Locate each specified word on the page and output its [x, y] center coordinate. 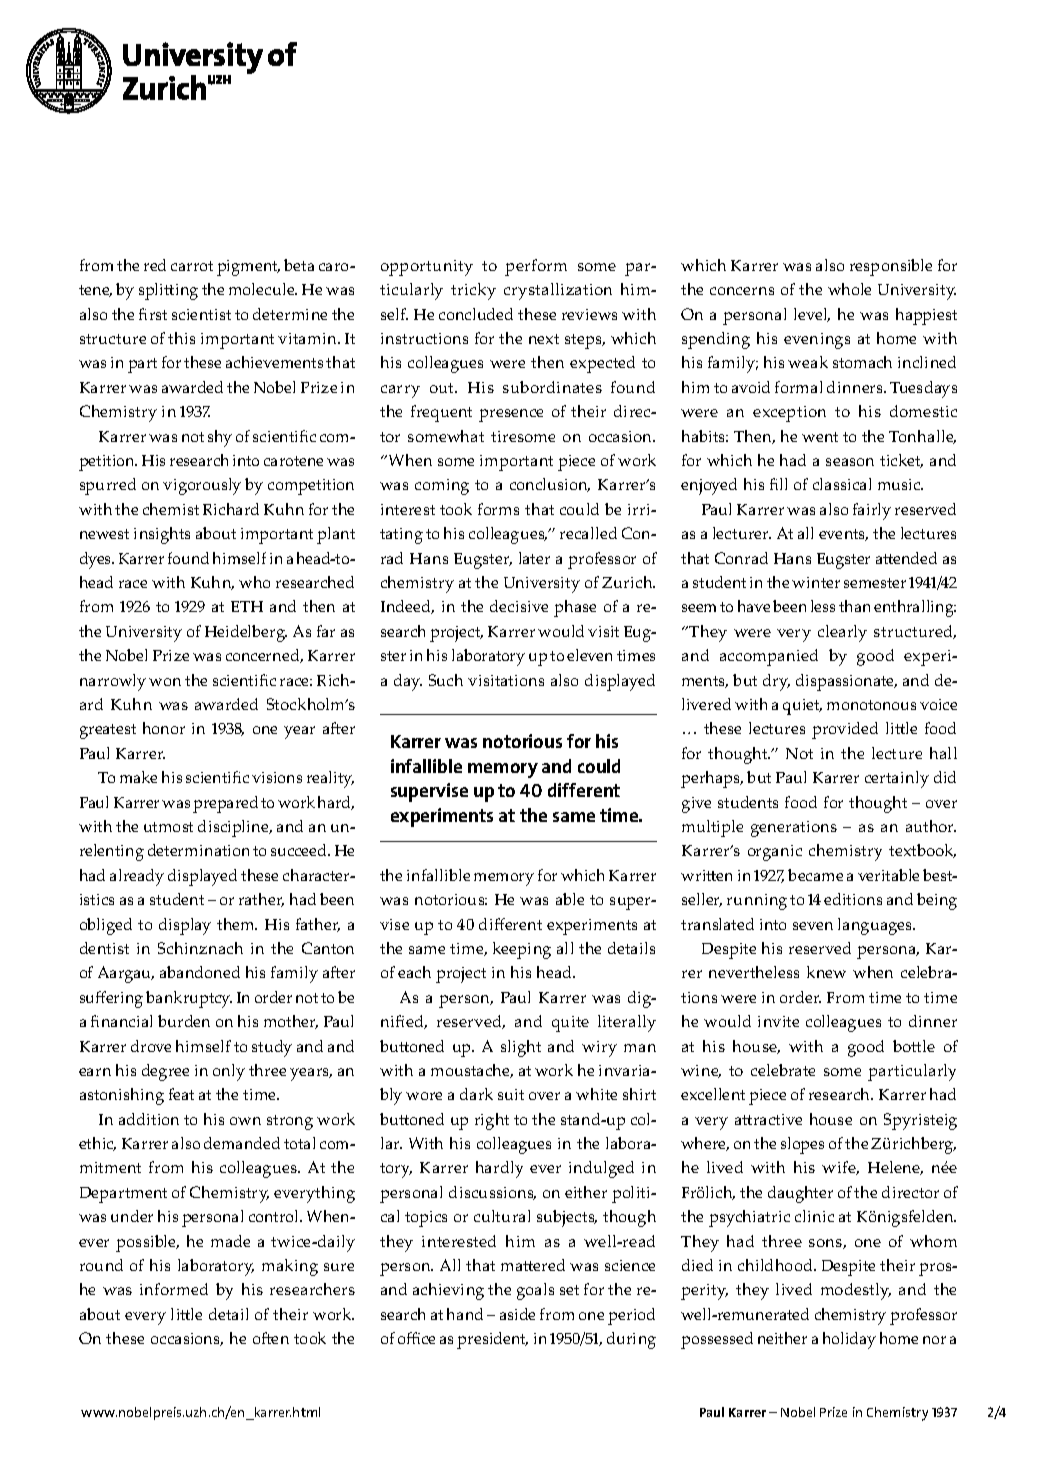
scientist [201, 314]
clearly [842, 633]
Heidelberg [246, 633]
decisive [519, 606]
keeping [522, 950]
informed [174, 1289]
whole [849, 289]
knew [826, 972]
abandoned [200, 972]
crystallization [558, 291]
